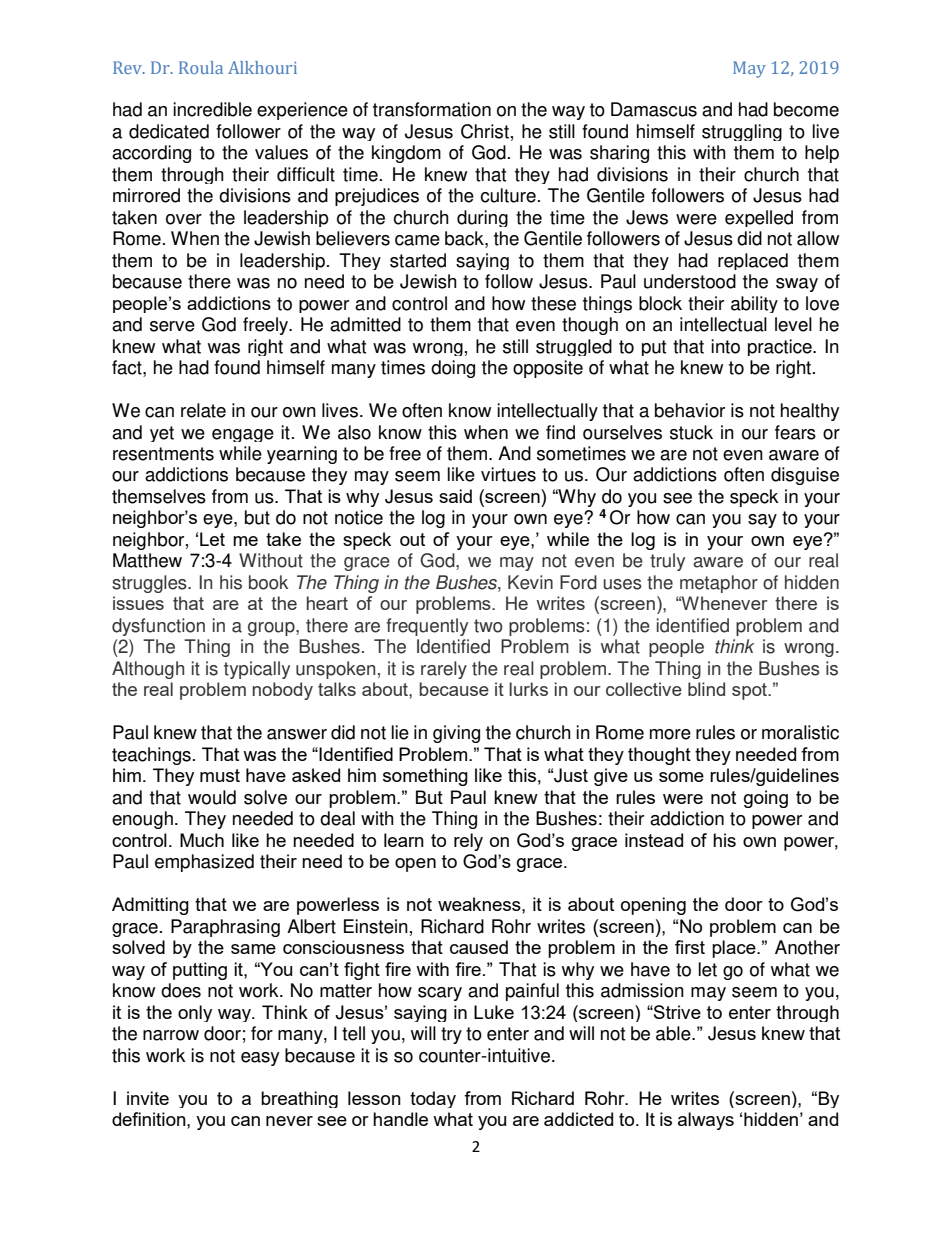 Image resolution: width=952 pixels, height=1233 pixels. What do you see at coordinates (488, 626) in the screenshot?
I see `two` at bounding box center [488, 626].
